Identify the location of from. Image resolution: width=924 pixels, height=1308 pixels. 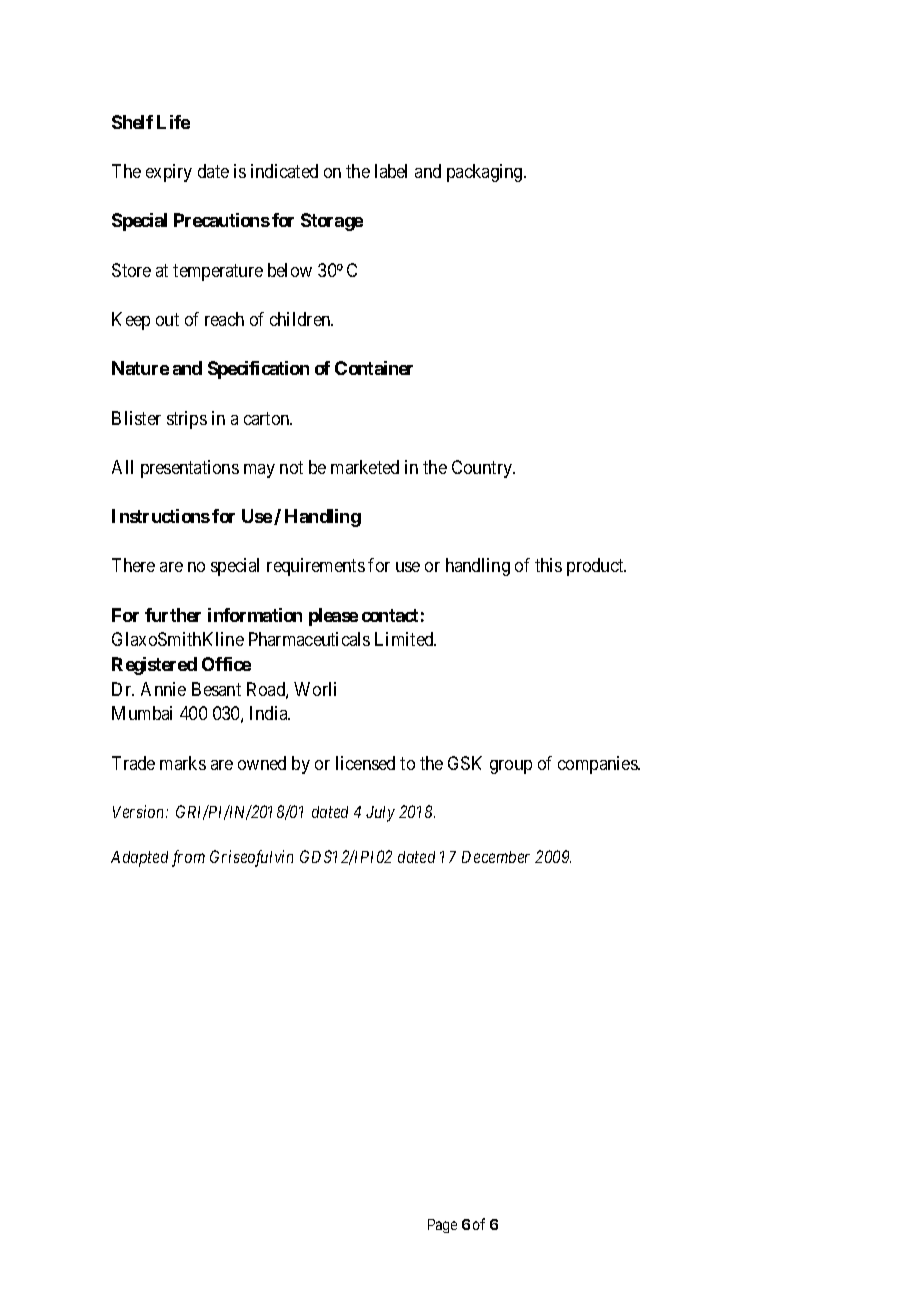
(188, 858).
